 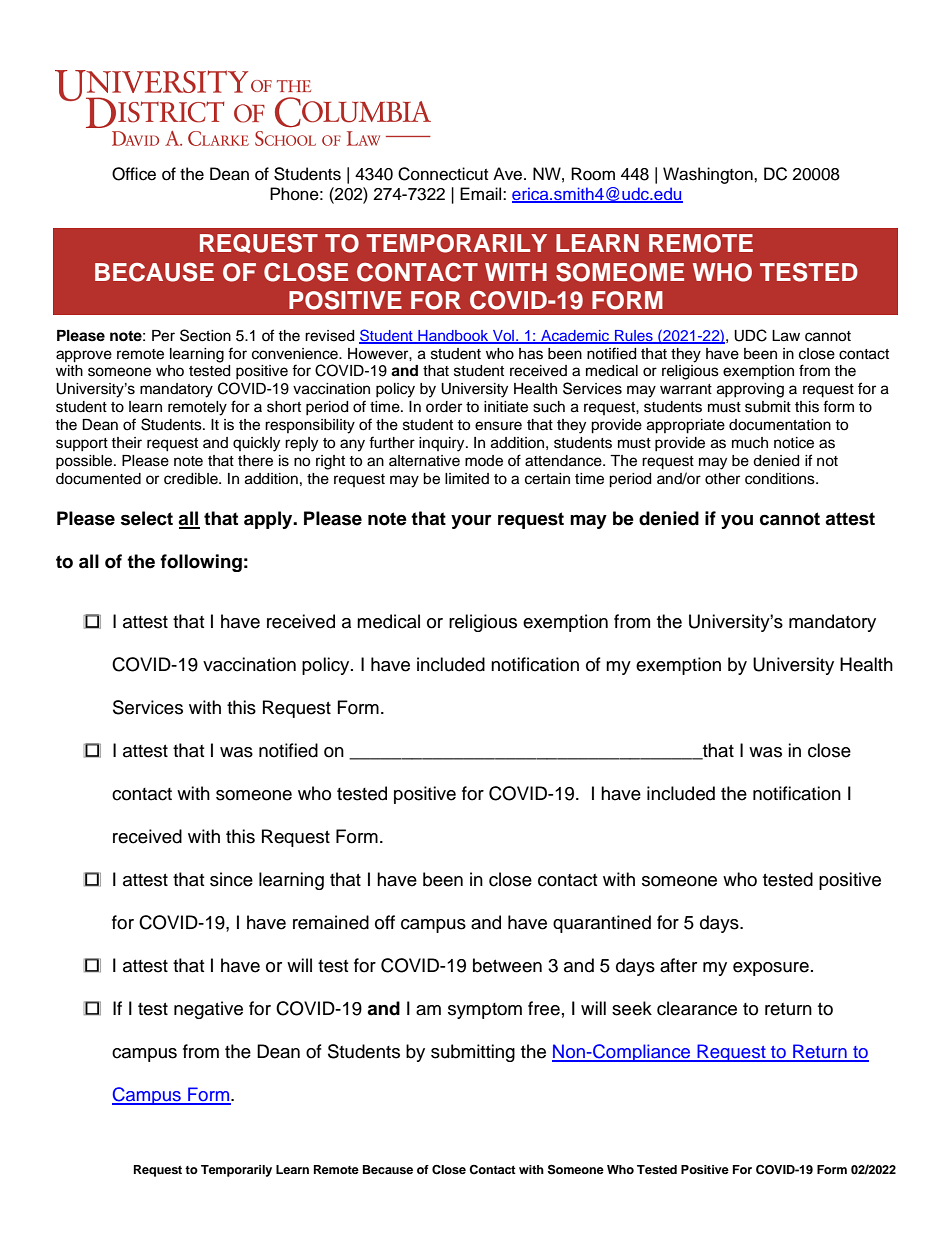 What do you see at coordinates (443, 174) in the screenshot?
I see `Connecticut` at bounding box center [443, 174].
